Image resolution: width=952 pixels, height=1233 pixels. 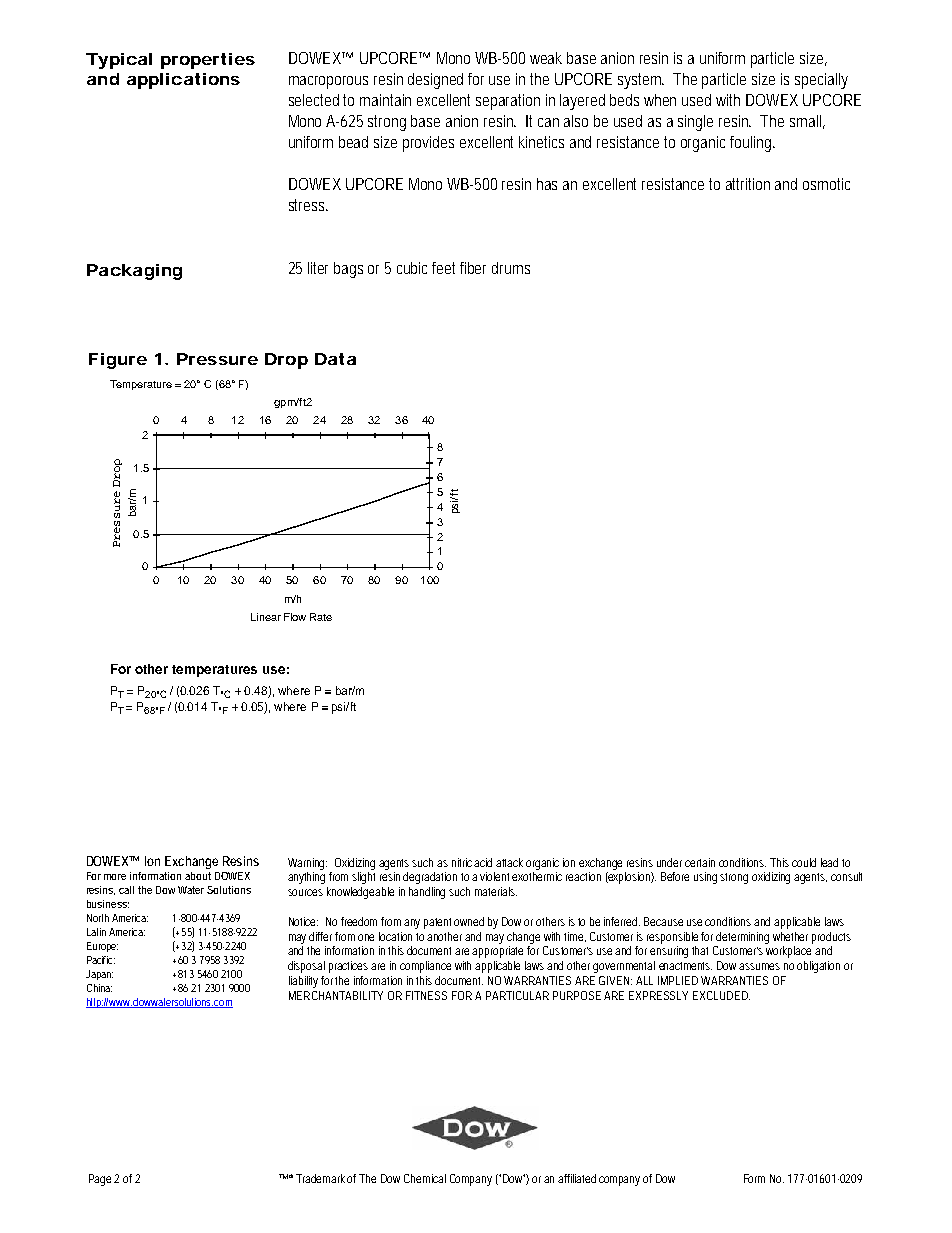 I want to click on Linear, so click(x=266, y=617).
